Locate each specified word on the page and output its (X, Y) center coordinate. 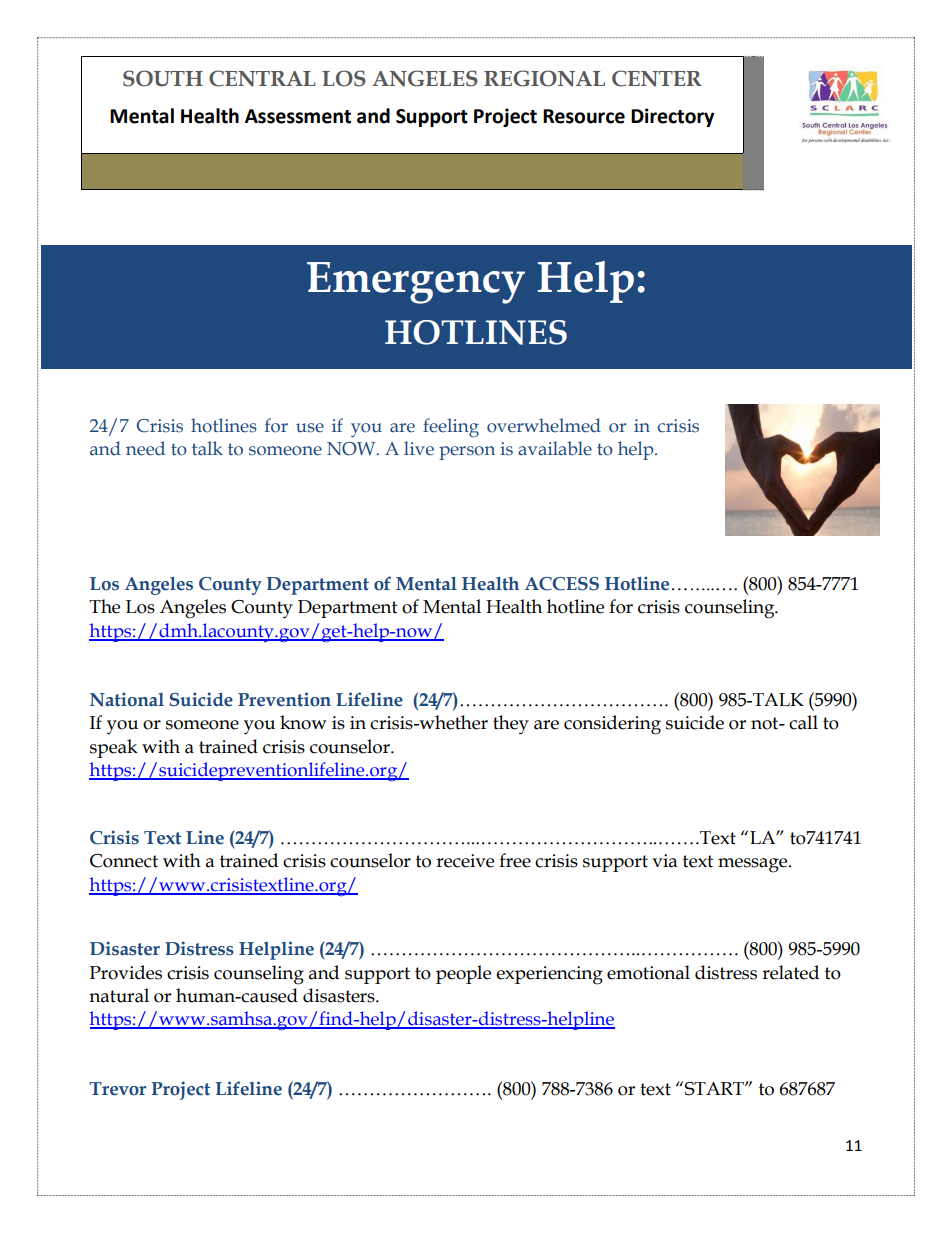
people (463, 974)
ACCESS (562, 584)
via (665, 861)
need (145, 448)
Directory (672, 117)
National (127, 699)
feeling (451, 427)
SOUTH (163, 78)
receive (465, 861)
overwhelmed (544, 425)
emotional (648, 972)
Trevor (117, 1089)
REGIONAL (544, 78)
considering (612, 725)
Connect (124, 861)
